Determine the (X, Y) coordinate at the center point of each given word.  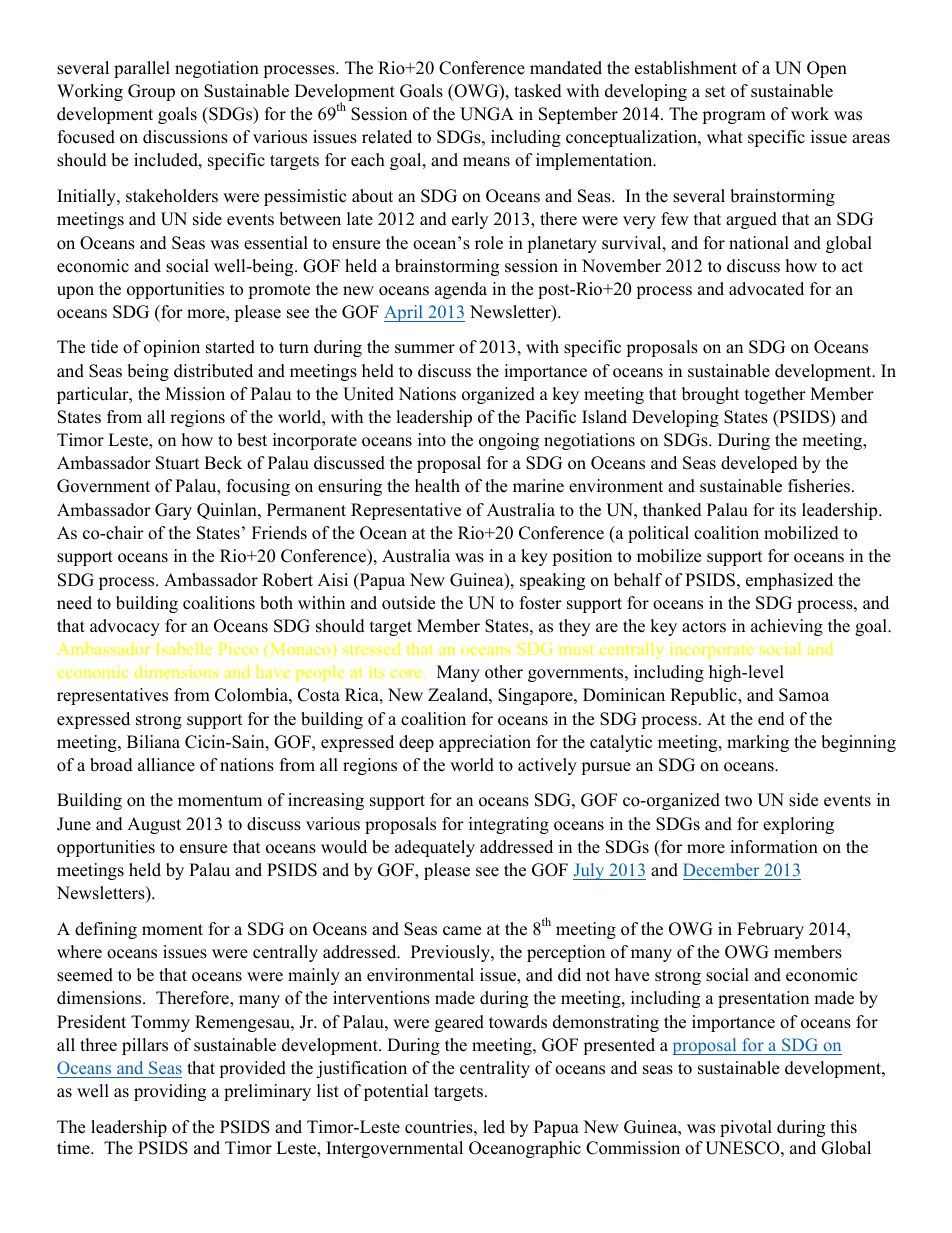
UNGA (487, 114)
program (734, 117)
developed (759, 464)
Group (151, 92)
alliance (166, 765)
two (738, 801)
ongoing (509, 441)
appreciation (485, 743)
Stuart (178, 463)
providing (170, 1092)
